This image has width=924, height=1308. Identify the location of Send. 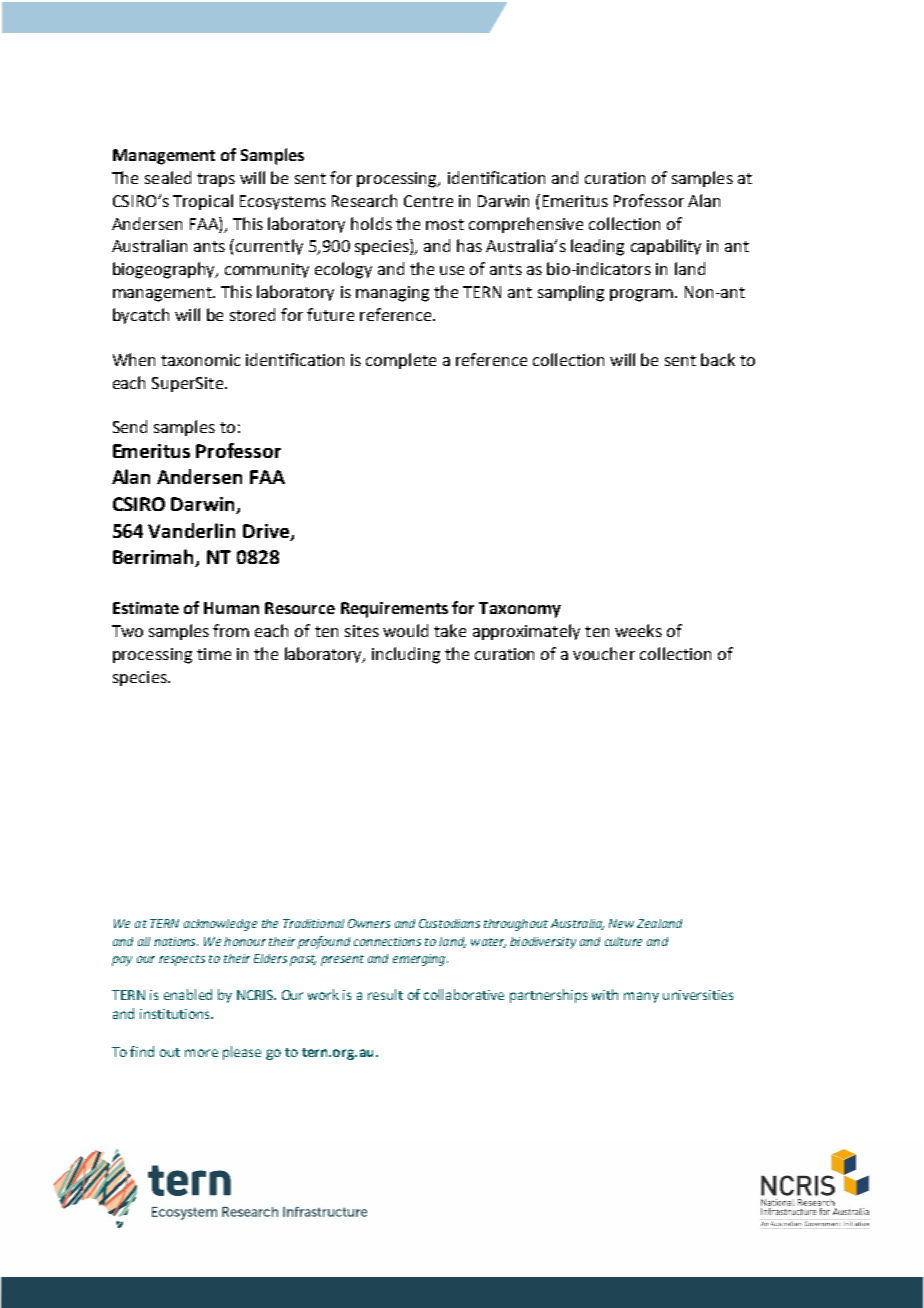
(130, 426).
